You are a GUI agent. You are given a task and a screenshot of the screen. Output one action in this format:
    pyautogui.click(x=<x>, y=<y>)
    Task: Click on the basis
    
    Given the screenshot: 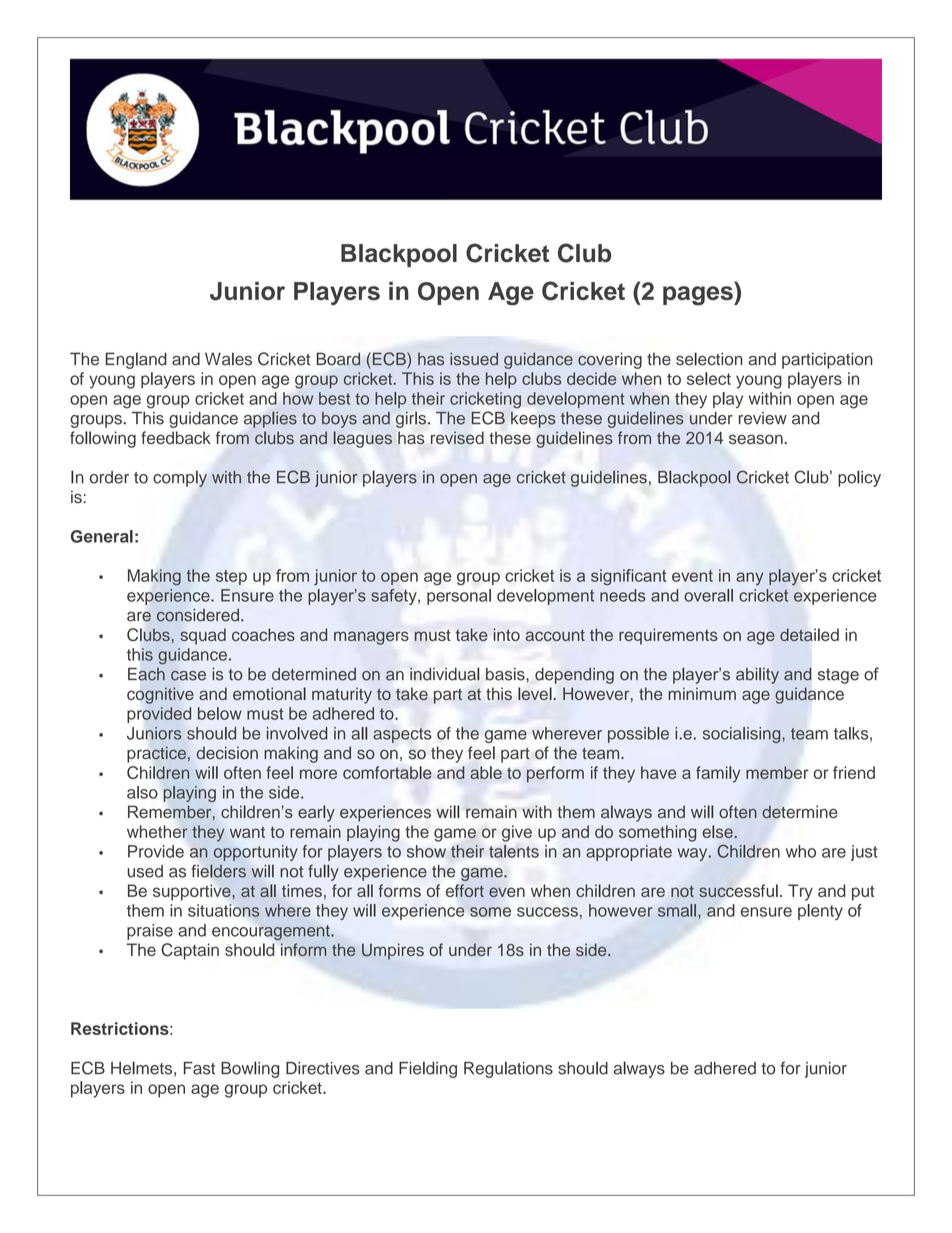 What is the action you would take?
    pyautogui.click(x=506, y=674)
